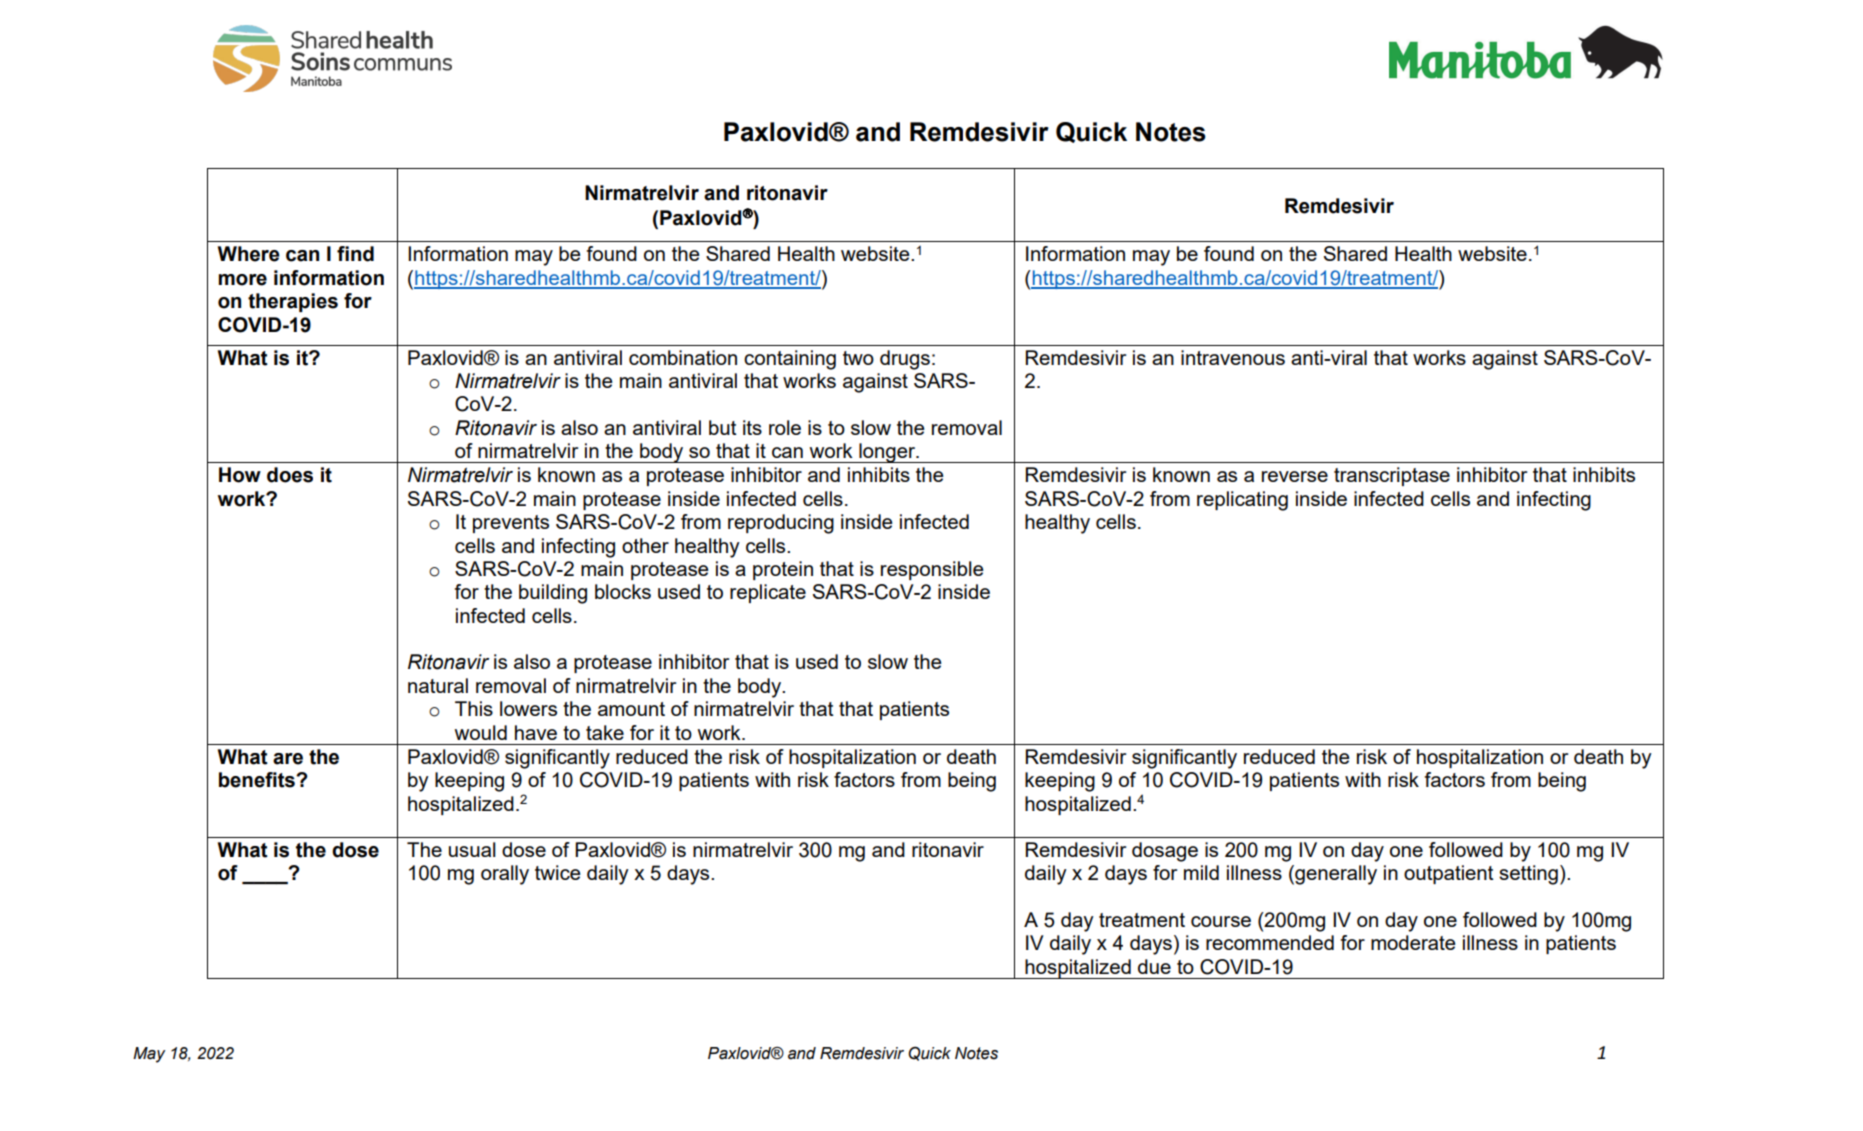 This screenshot has width=1863, height=1131. I want to click on moderate, so click(1413, 942).
